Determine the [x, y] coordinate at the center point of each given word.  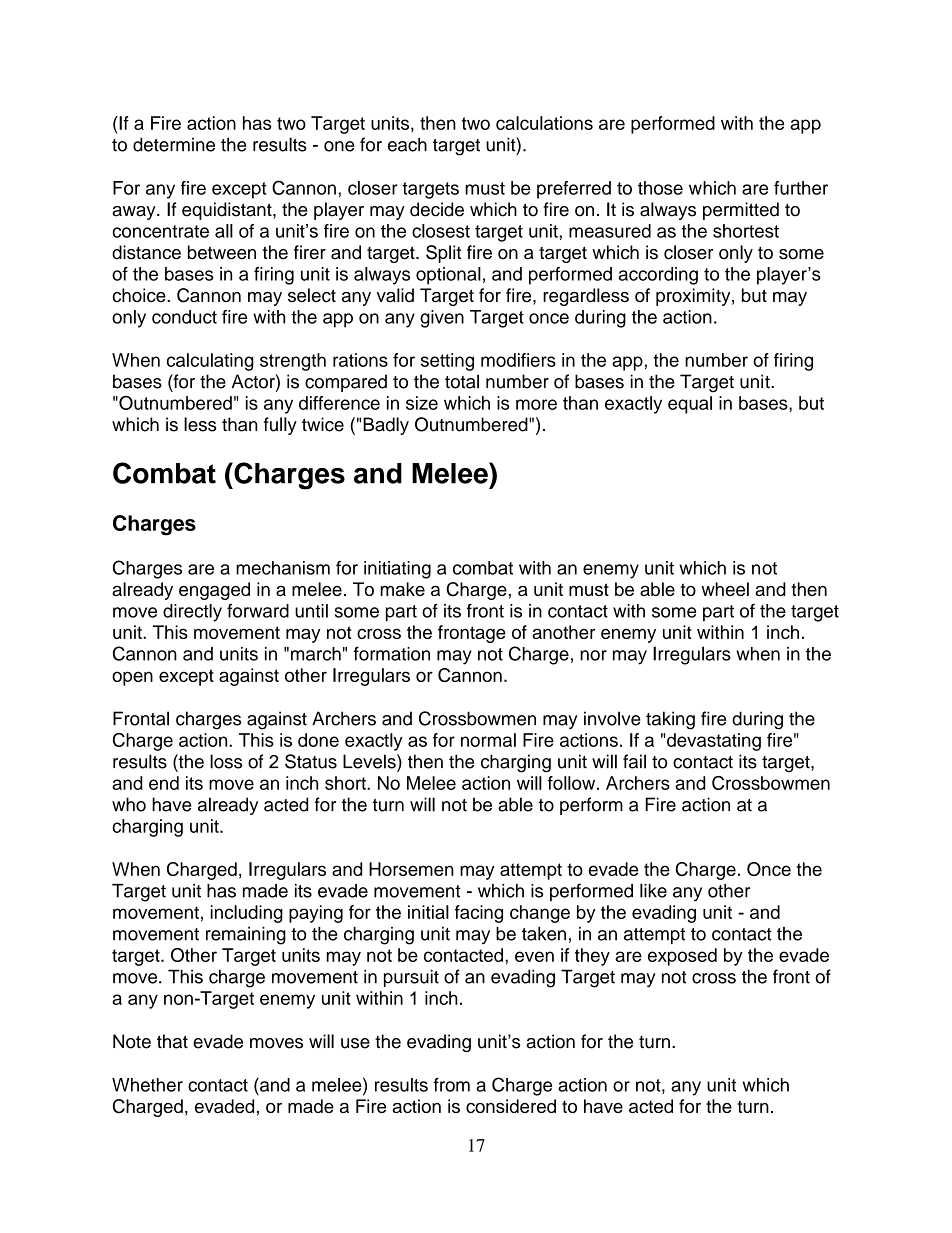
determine [174, 144]
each [407, 144]
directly [192, 613]
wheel [725, 589]
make [402, 589]
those [660, 188]
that [172, 1041]
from [452, 1084]
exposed [682, 957]
